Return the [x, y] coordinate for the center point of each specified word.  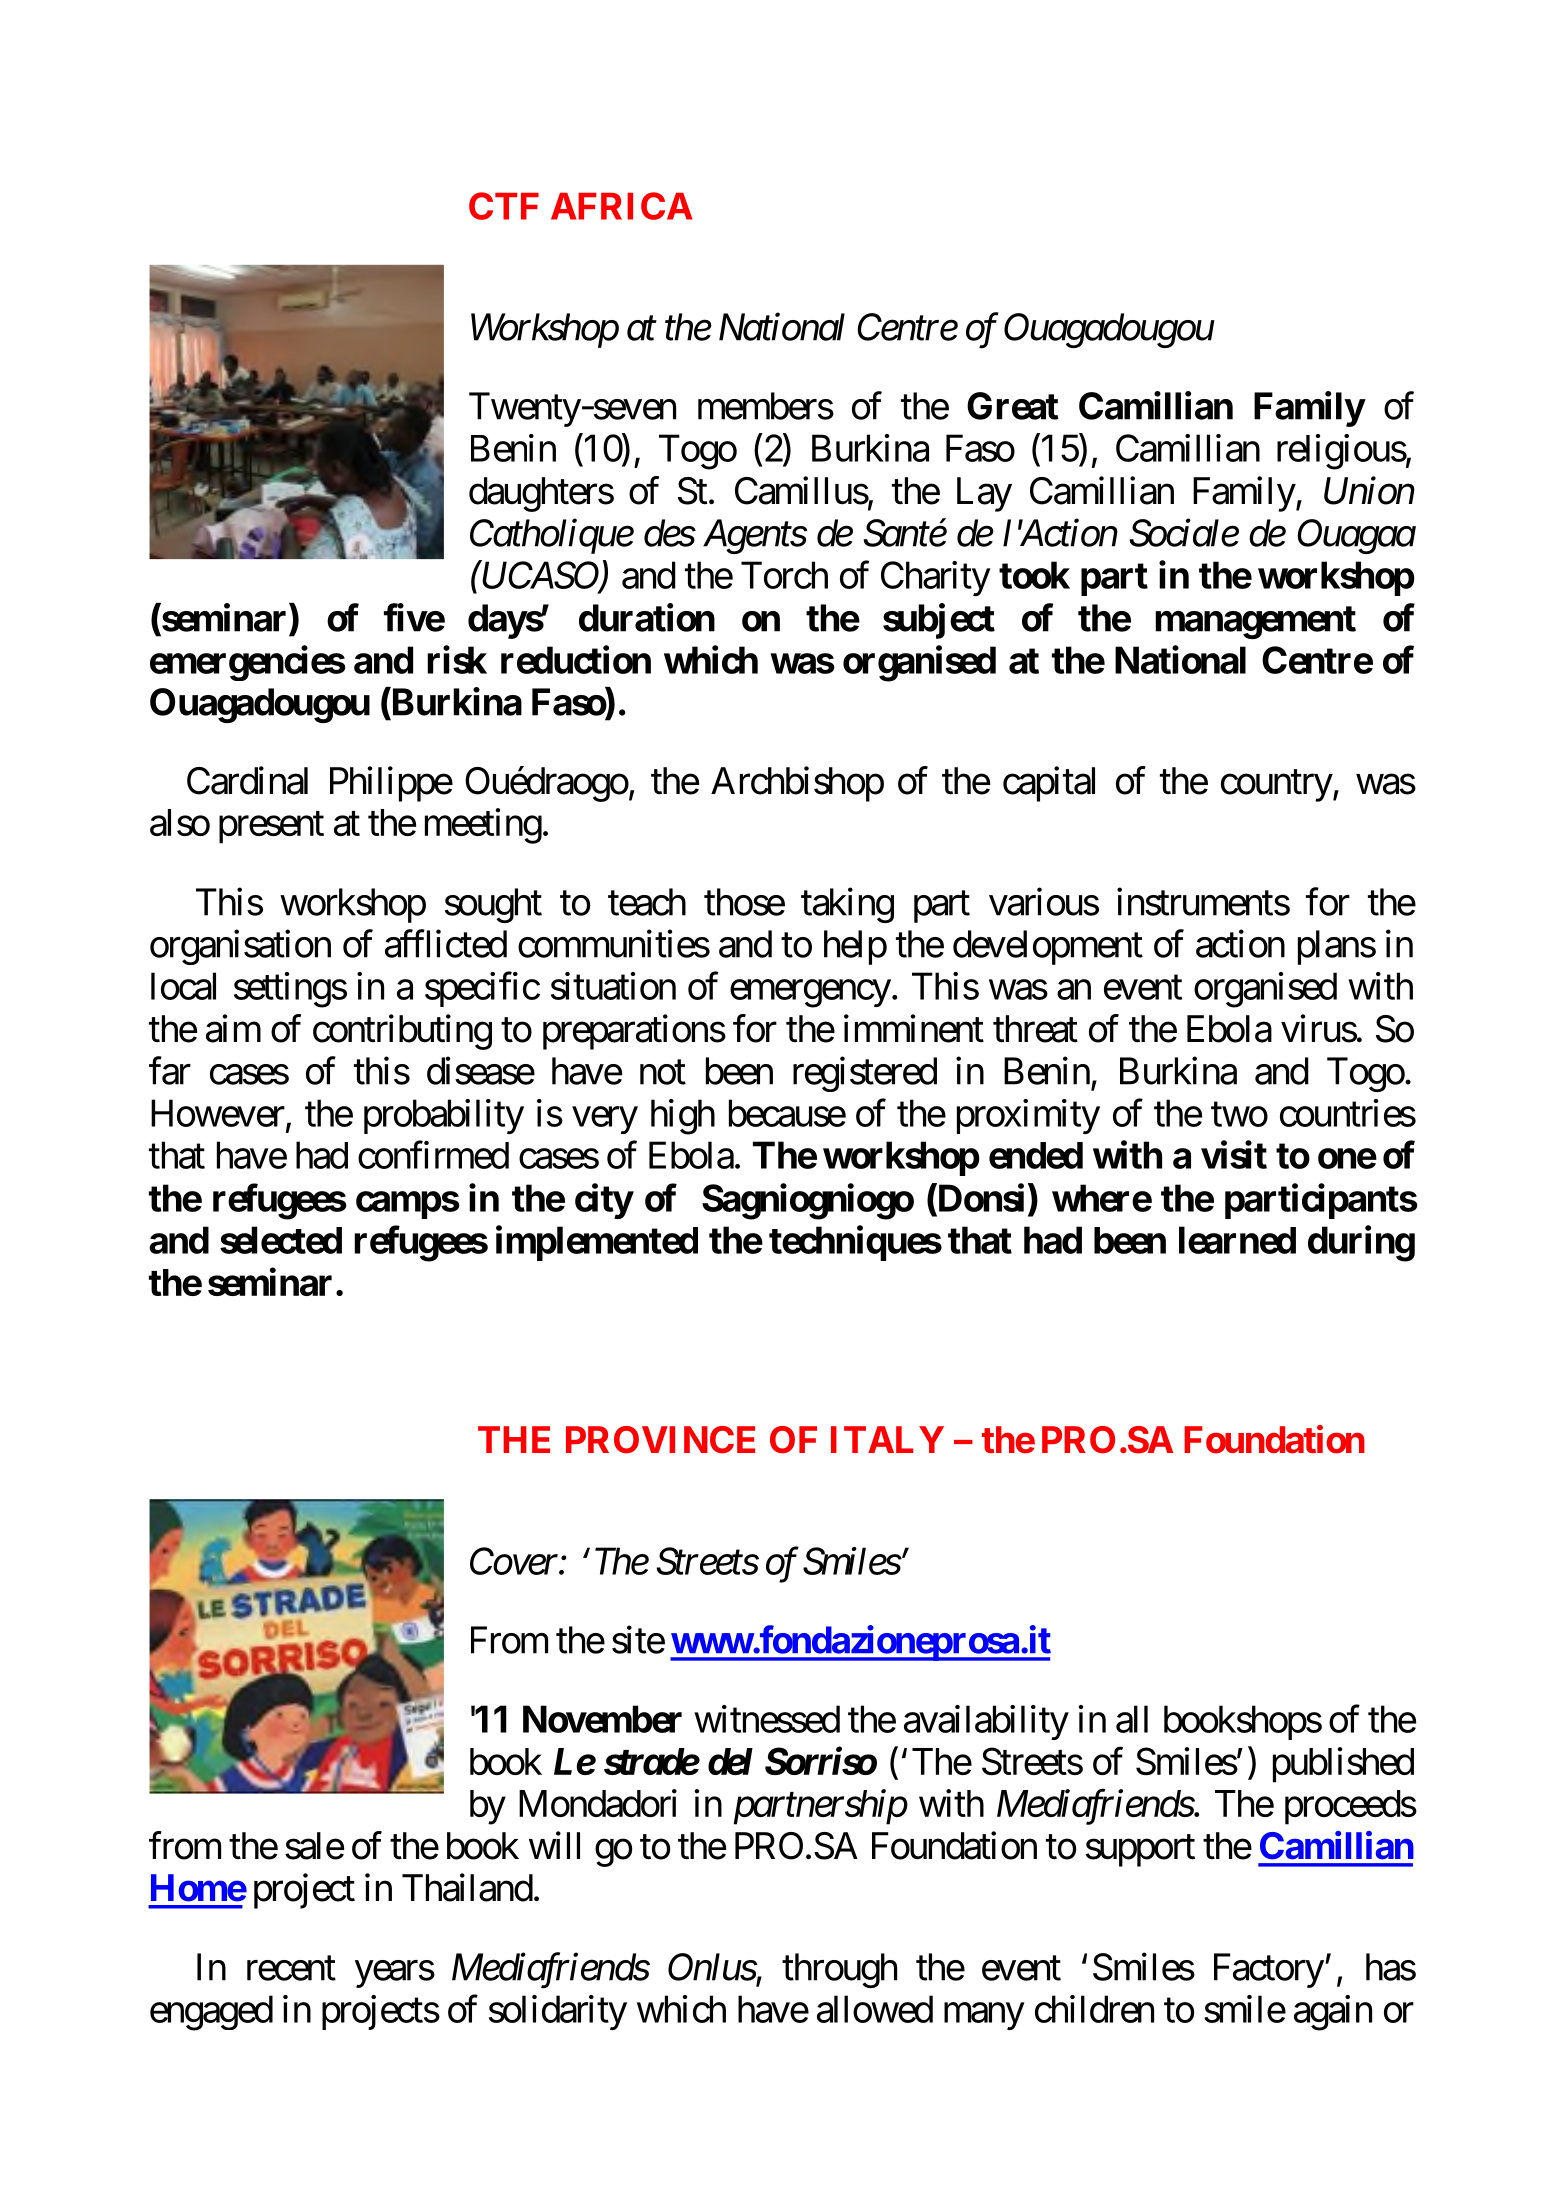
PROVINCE [660, 1440]
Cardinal [247, 780]
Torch [784, 575]
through [839, 1970]
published [1343, 1765]
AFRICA [621, 206]
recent [291, 1968]
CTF [504, 206]
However [218, 1113]
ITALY [887, 1439]
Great [1013, 406]
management [1255, 622]
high [683, 1117]
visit [1234, 1155]
